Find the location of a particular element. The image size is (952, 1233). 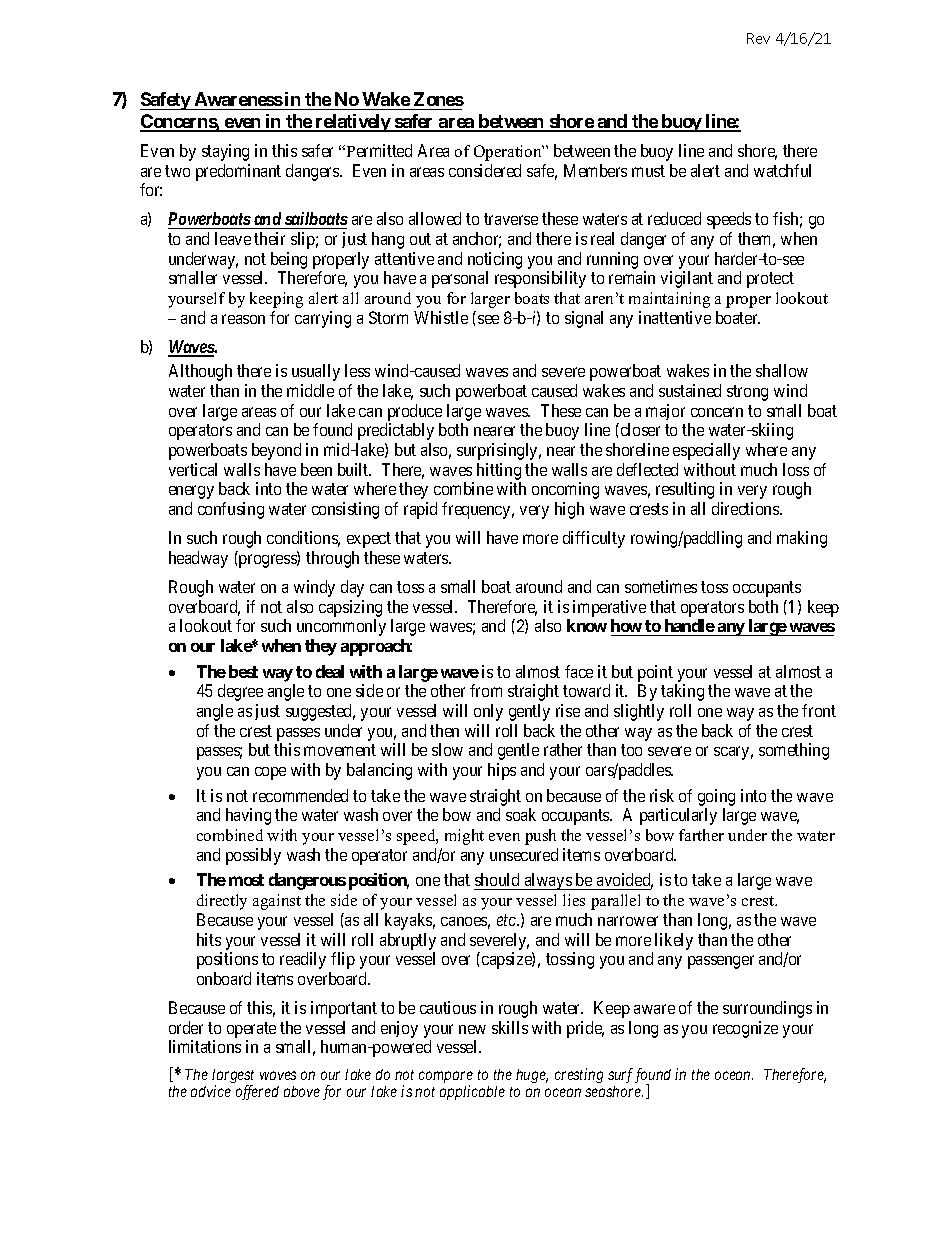

personal is located at coordinates (460, 279).
